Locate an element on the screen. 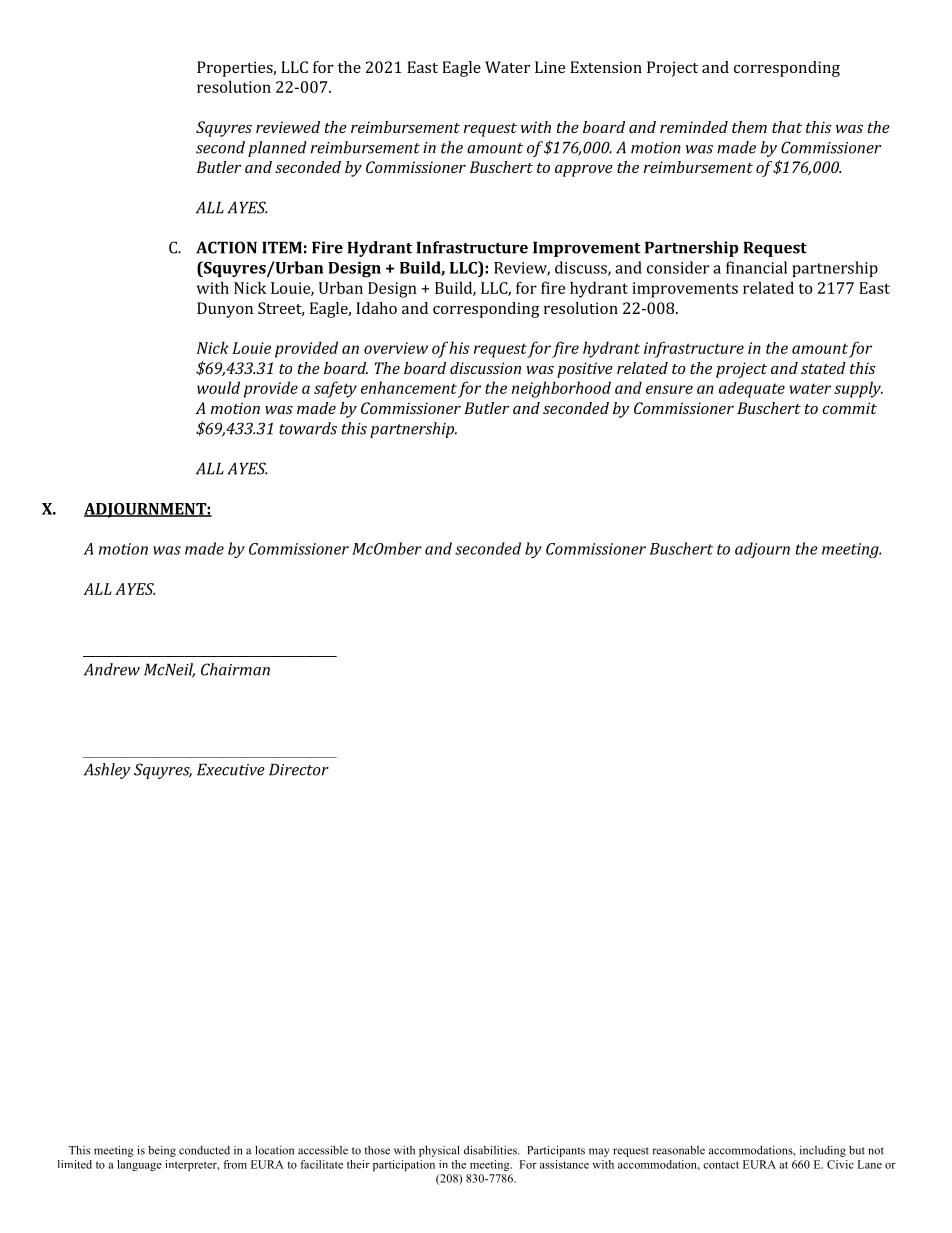 This screenshot has height=1233, width=952. disabilities is located at coordinates (491, 1150).
